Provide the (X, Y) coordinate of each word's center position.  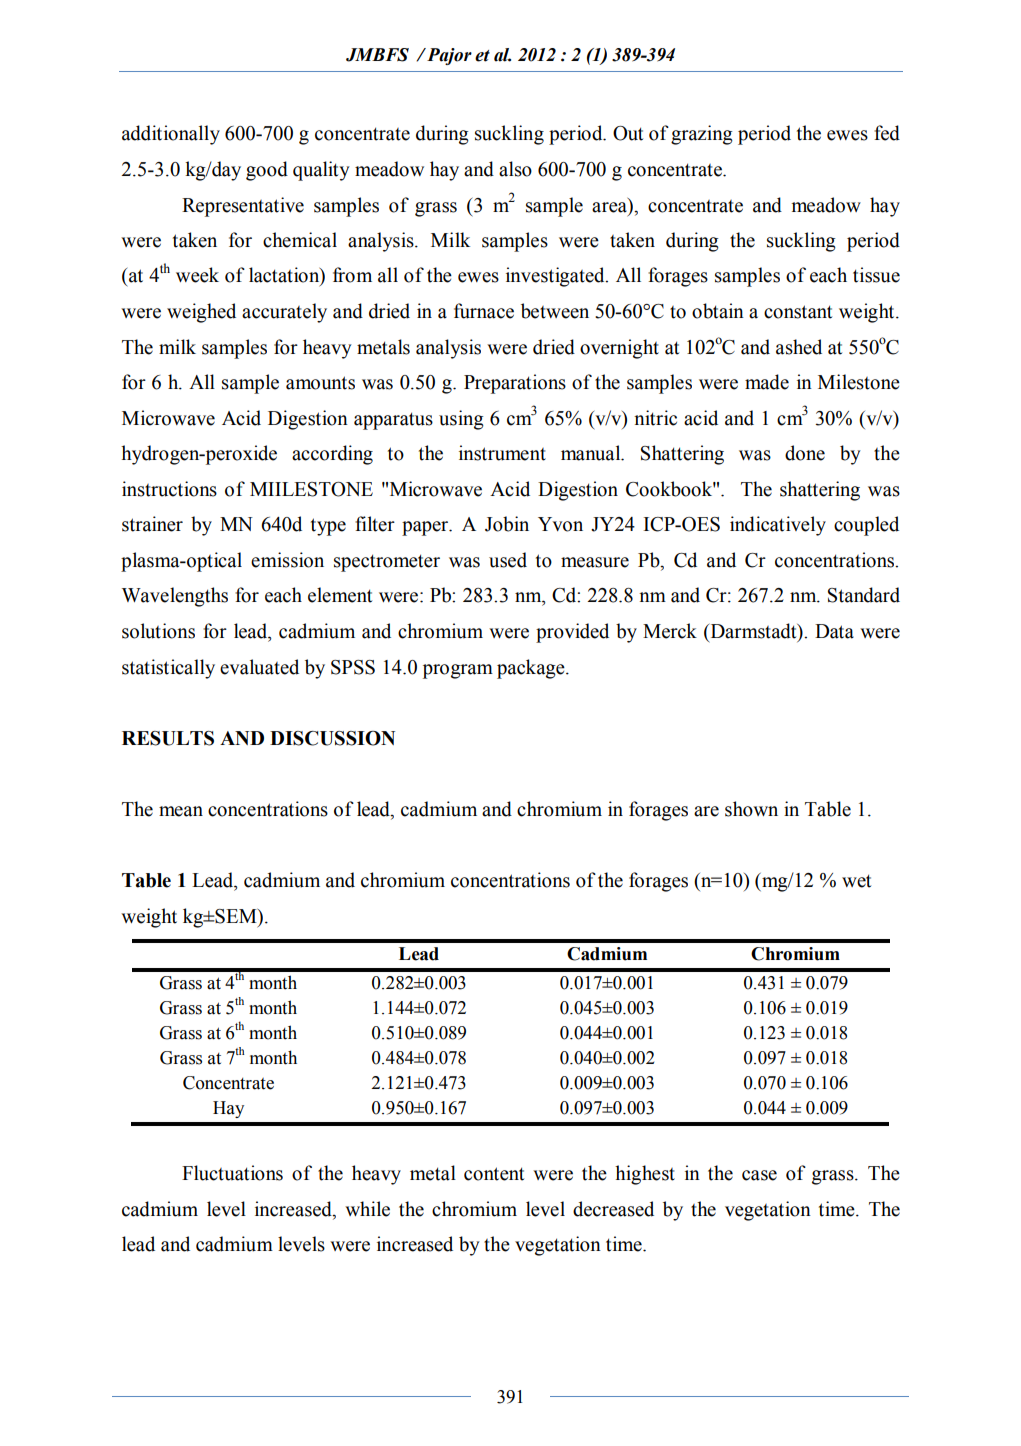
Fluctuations (232, 1173)
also (515, 169)
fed (887, 133)
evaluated (259, 667)
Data (834, 631)
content (494, 1174)
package (532, 669)
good (267, 171)
